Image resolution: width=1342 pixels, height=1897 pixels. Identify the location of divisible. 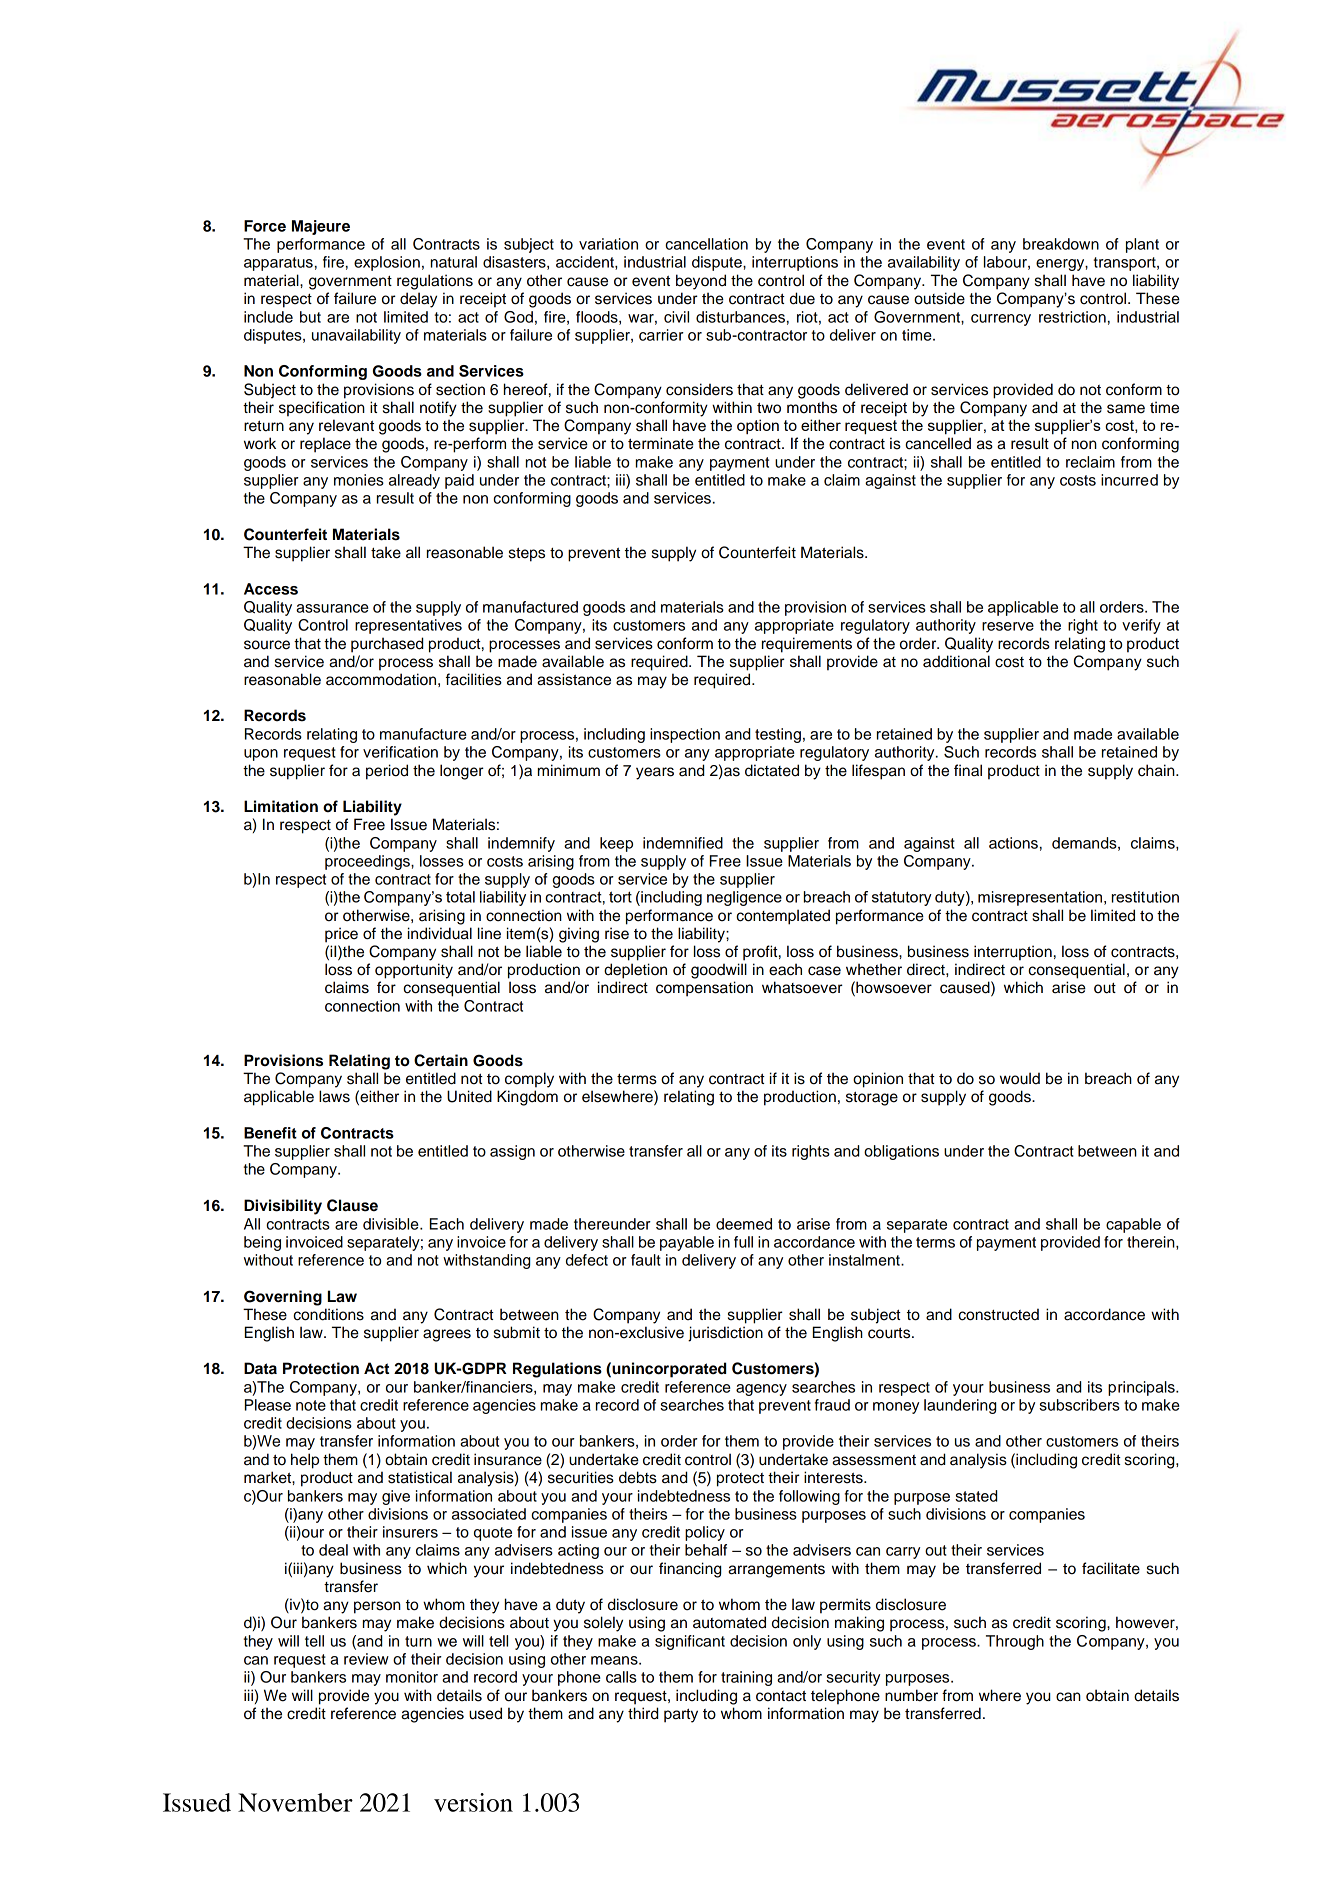
(392, 1224).
